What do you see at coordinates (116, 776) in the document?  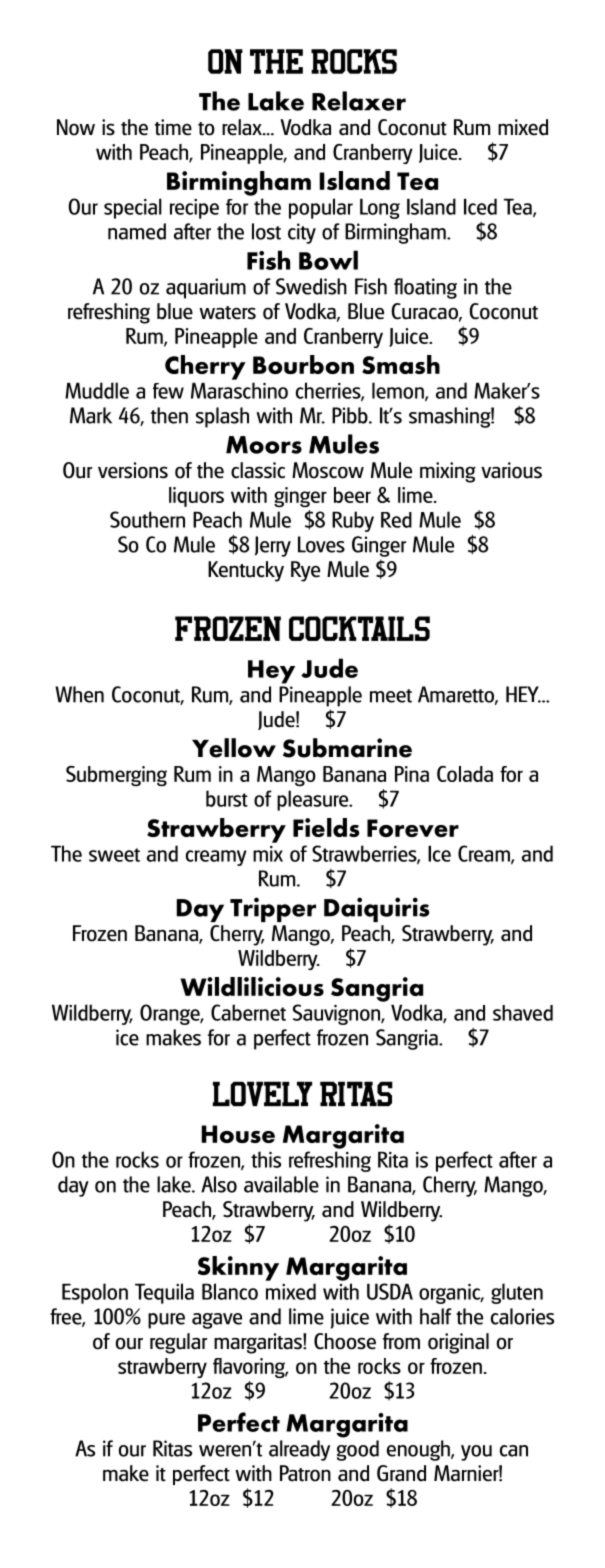 I see `Submerging` at bounding box center [116, 776].
